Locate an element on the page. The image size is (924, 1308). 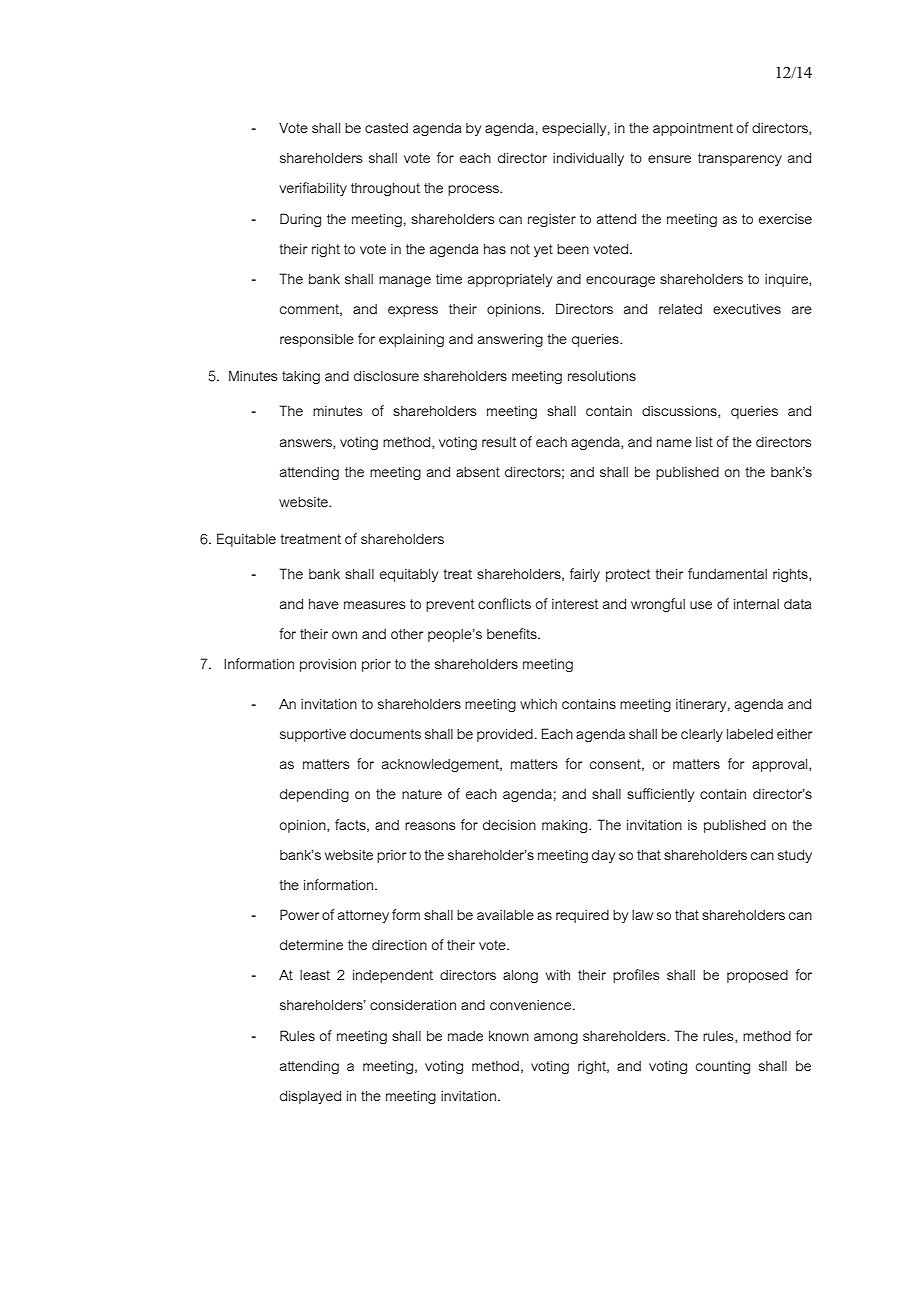
internal is located at coordinates (756, 604).
